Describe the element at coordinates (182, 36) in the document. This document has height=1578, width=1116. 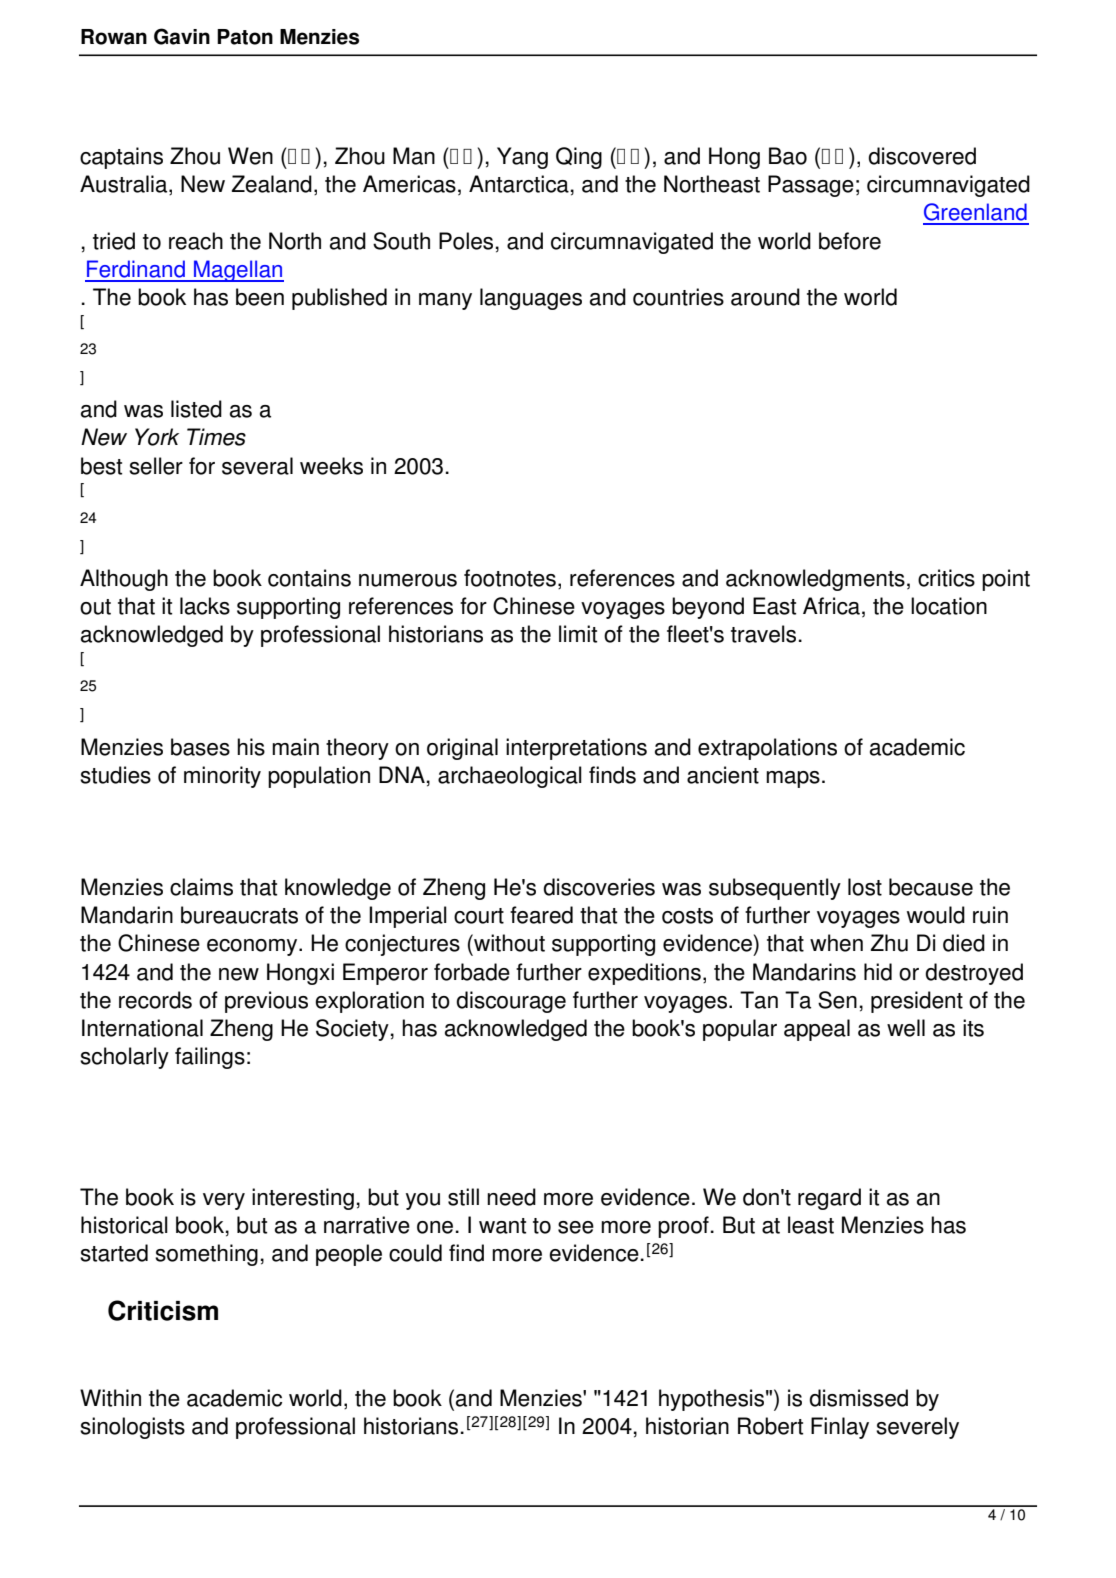
I see `Gavin` at that location.
